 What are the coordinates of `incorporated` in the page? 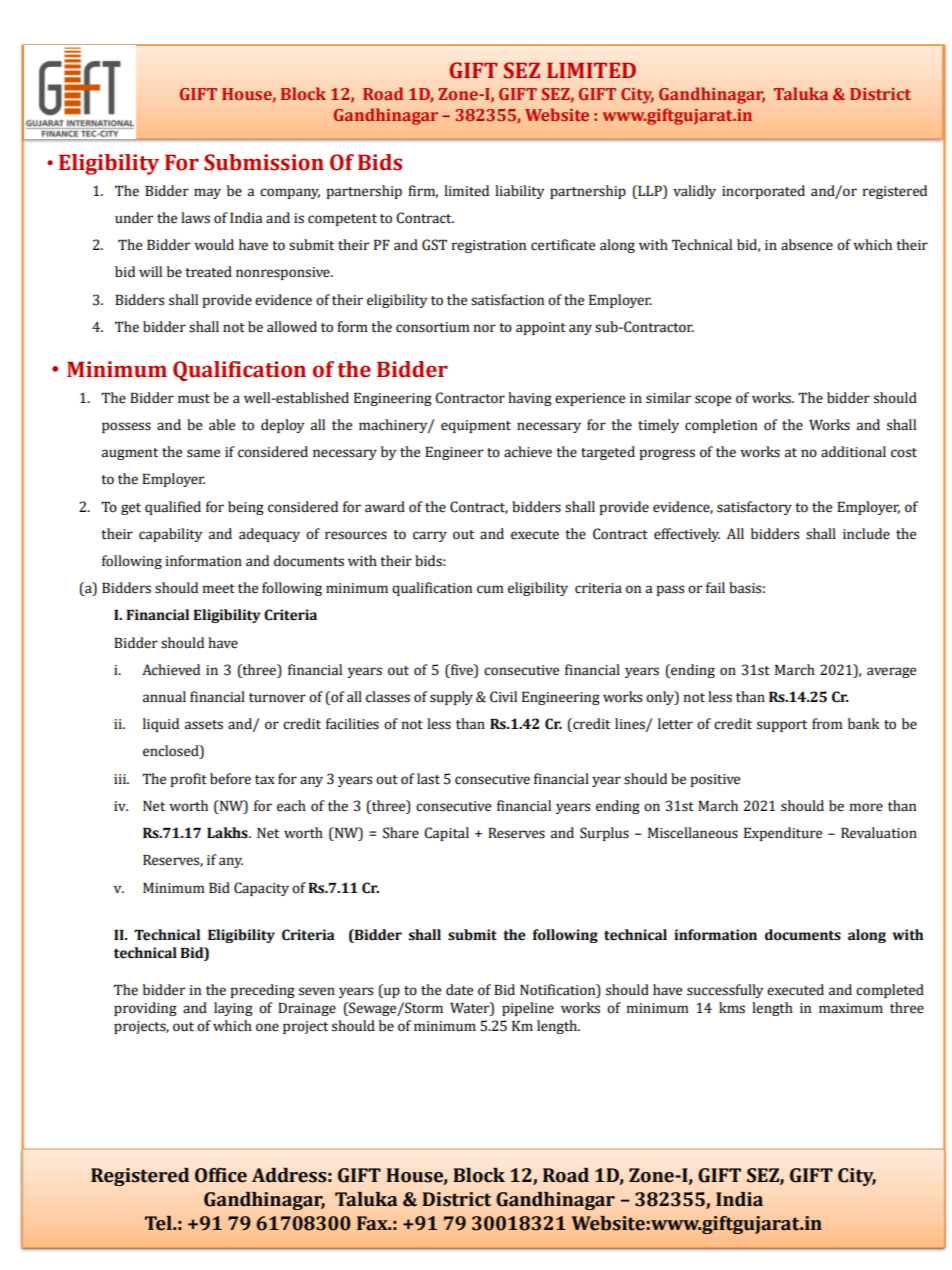 It's located at (763, 192).
